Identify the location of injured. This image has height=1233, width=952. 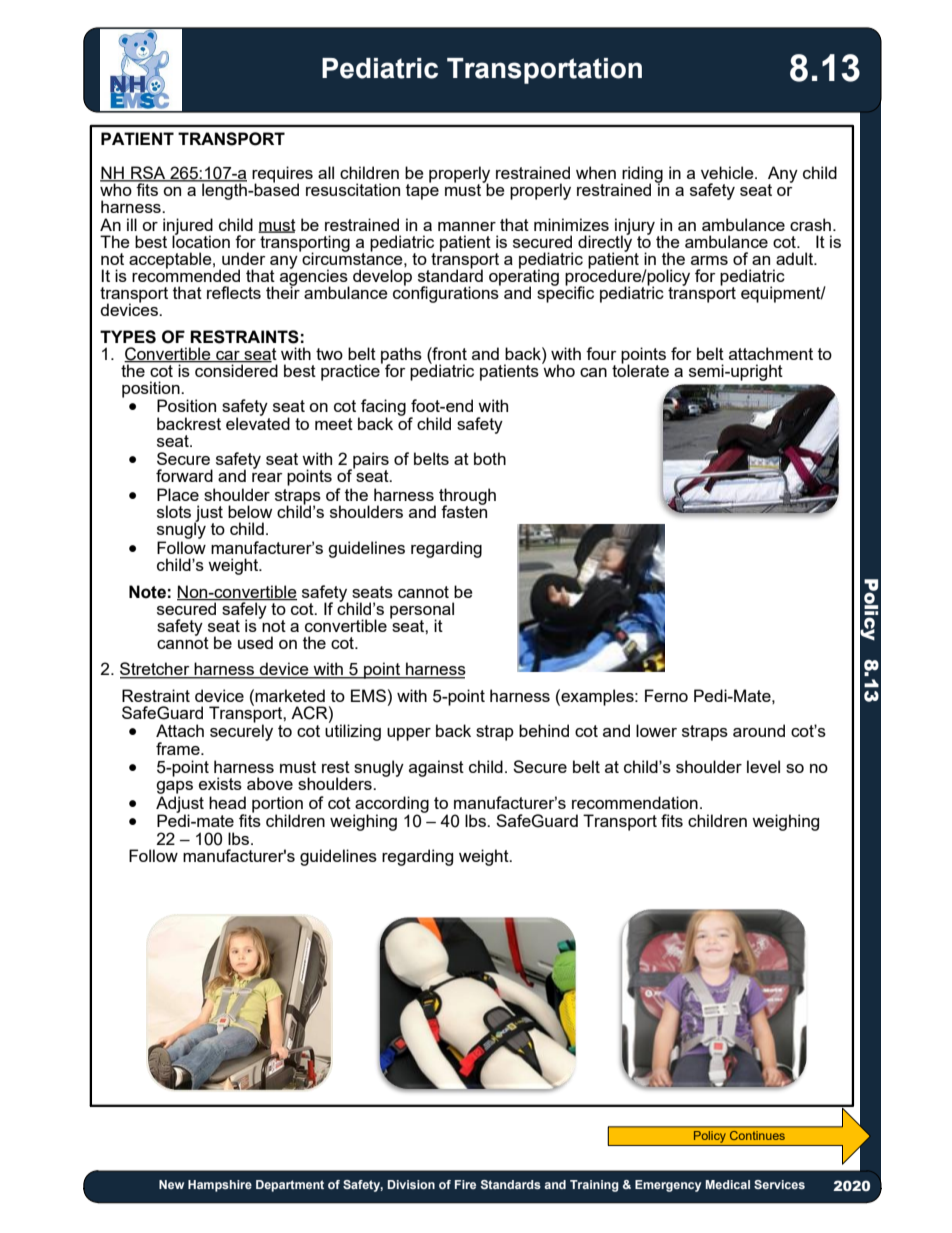
(188, 227).
